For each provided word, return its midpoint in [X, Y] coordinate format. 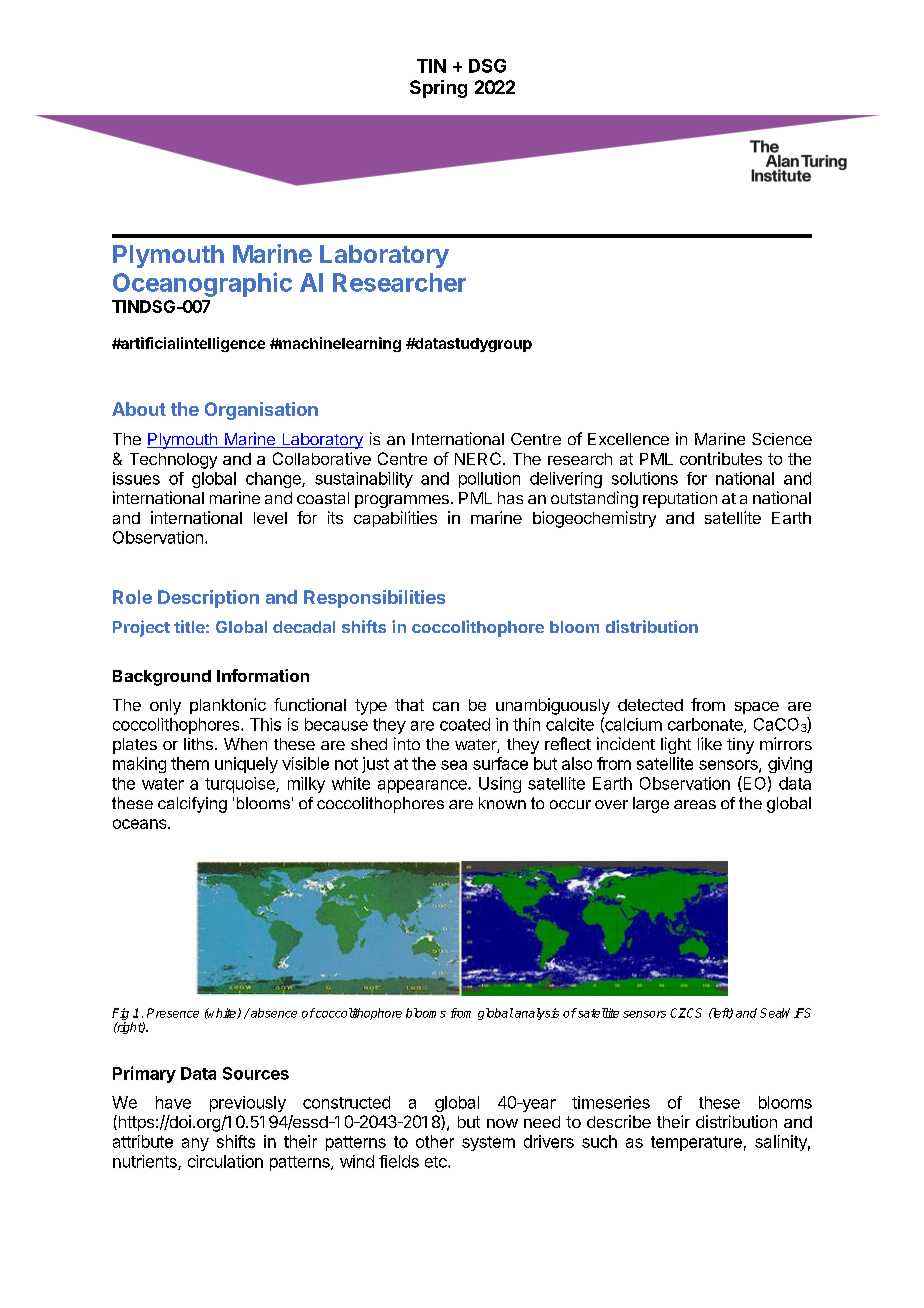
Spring [438, 89]
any [195, 1144]
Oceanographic [202, 284]
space [757, 708]
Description [208, 599]
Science [782, 439]
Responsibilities [374, 599]
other [435, 1141]
